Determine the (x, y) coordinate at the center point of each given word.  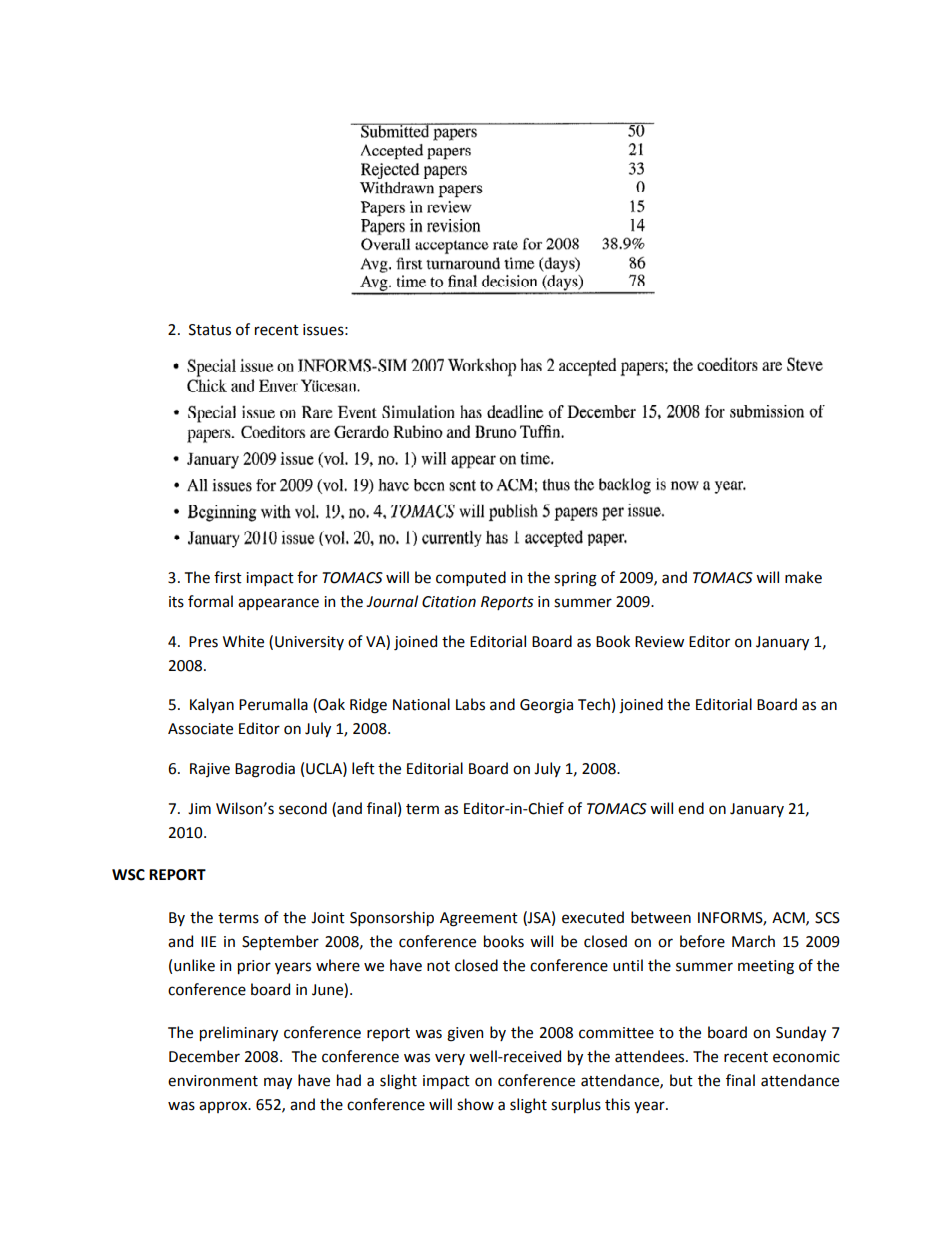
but (681, 1080)
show (475, 1104)
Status (210, 330)
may (278, 1083)
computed (471, 578)
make (803, 577)
